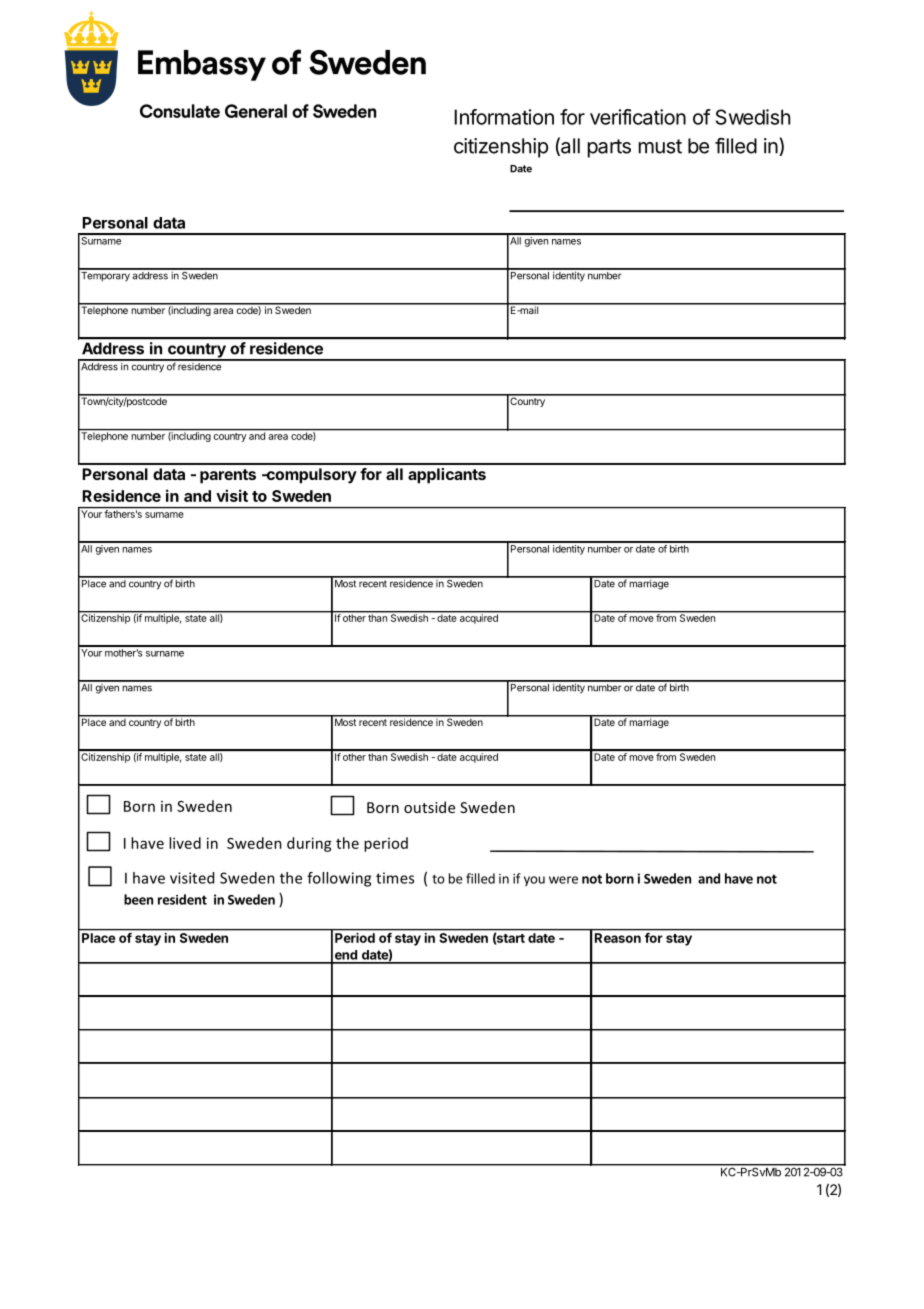 The width and height of the image is (924, 1309). Describe the element at coordinates (504, 117) in the image. I see `Information` at that location.
